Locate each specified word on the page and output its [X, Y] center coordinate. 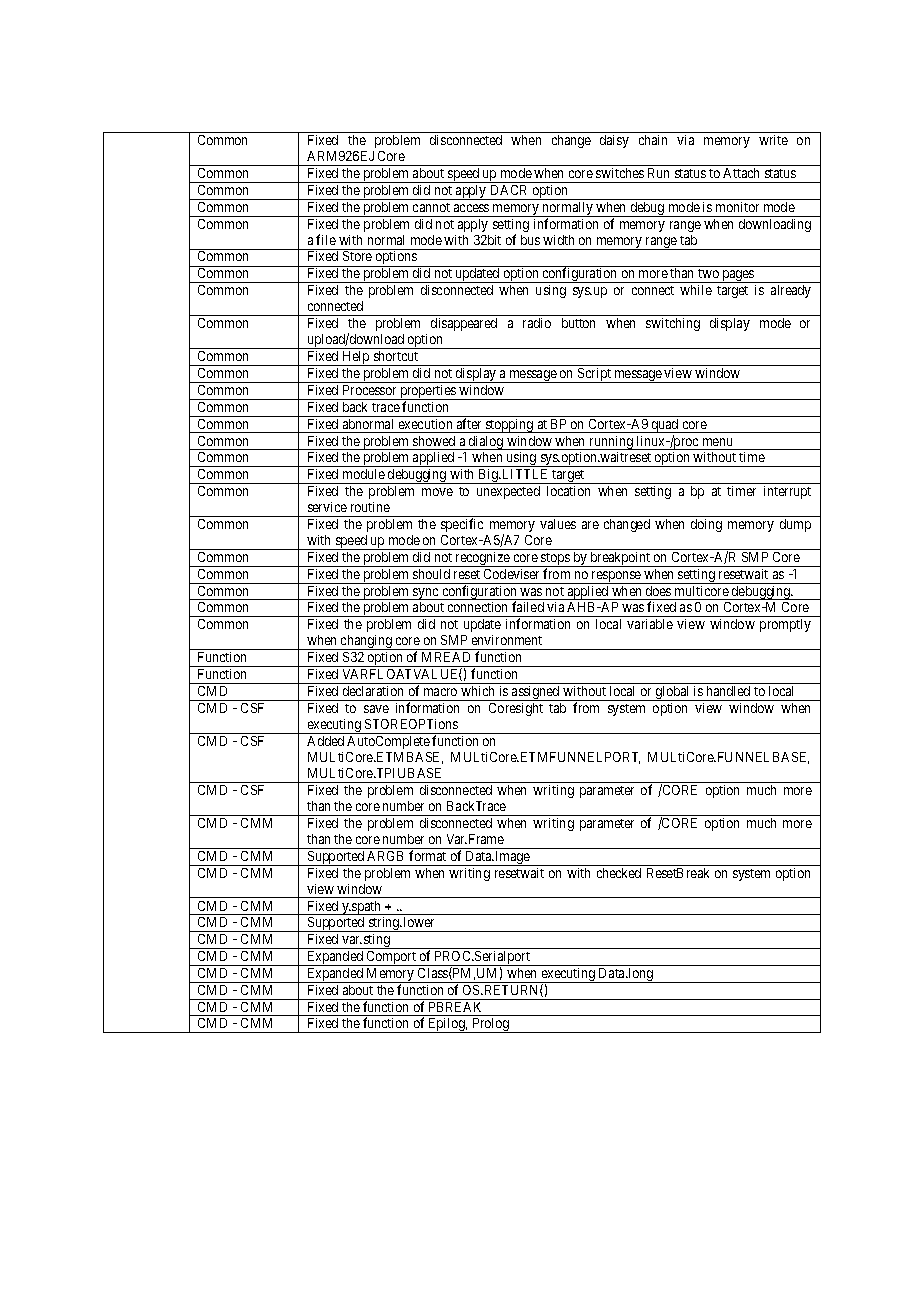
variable [650, 624]
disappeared [464, 324]
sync [425, 594]
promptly [785, 625]
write [773, 140]
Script [594, 375]
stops [555, 560]
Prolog [491, 1025]
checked [619, 873]
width [558, 240]
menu [717, 442]
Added [325, 741]
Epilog [447, 1025]
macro [440, 692]
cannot [431, 207]
